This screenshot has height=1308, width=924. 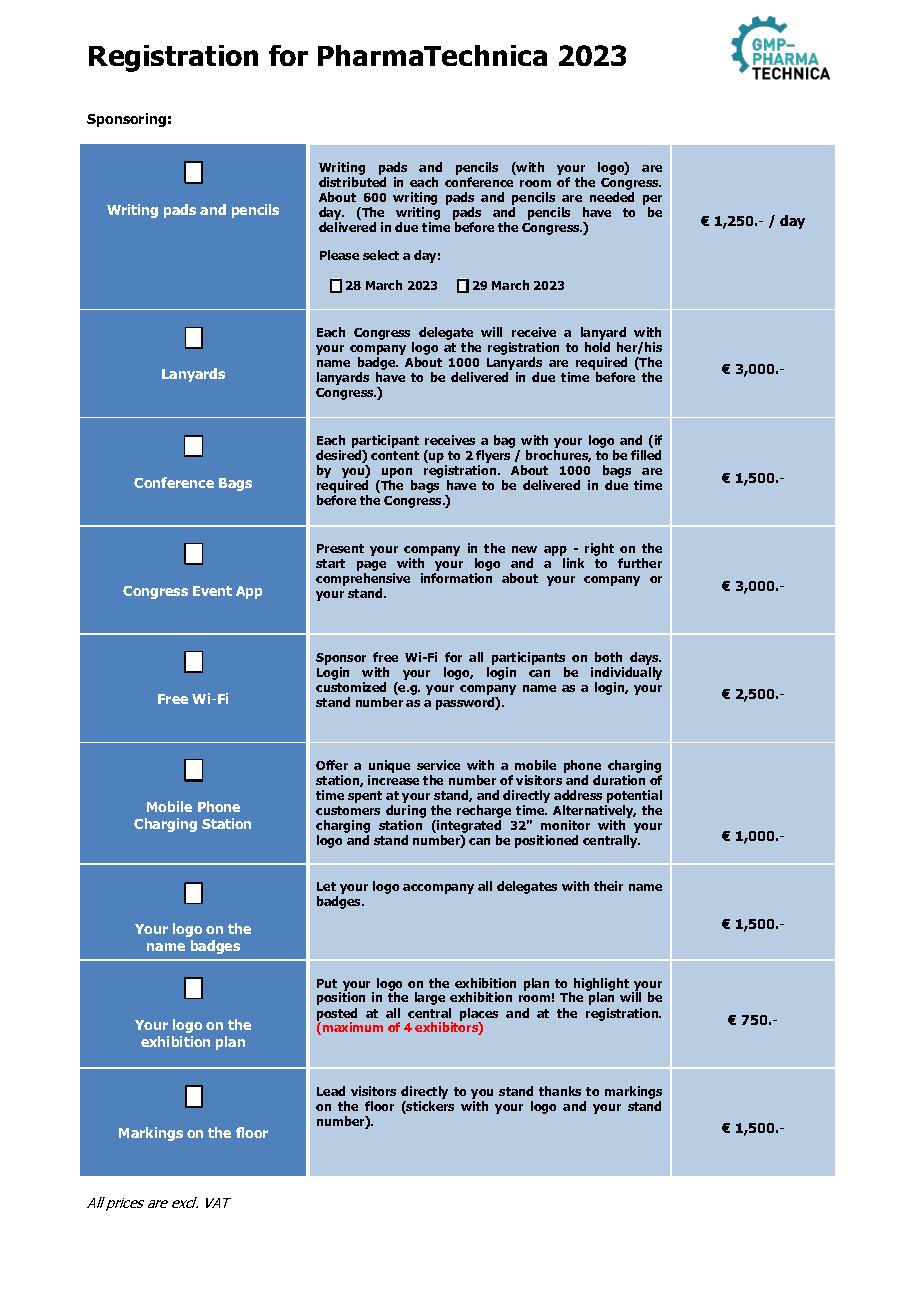 I want to click on select, so click(x=381, y=255).
